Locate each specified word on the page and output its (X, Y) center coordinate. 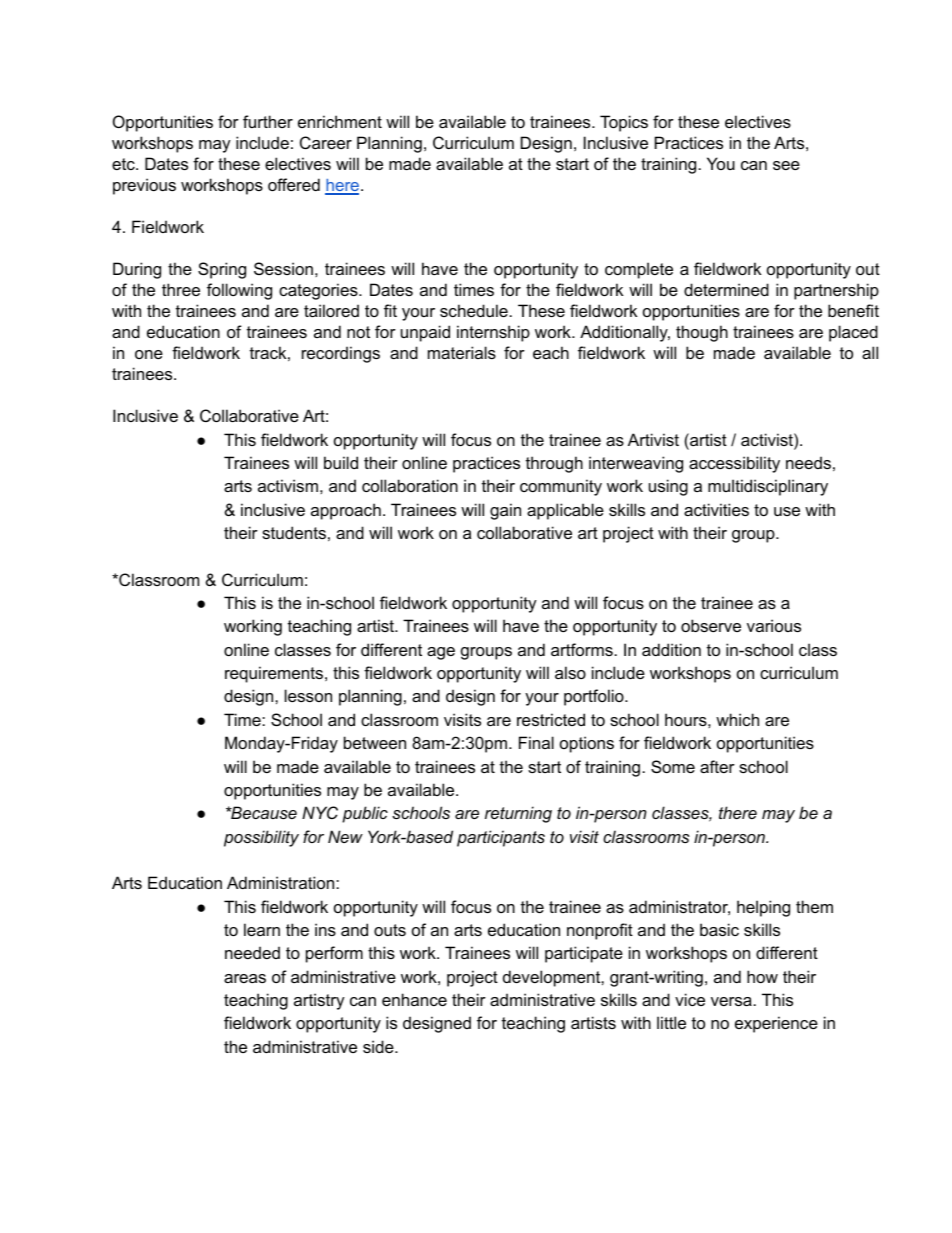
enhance (414, 999)
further (268, 121)
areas (245, 978)
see (786, 165)
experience (776, 1024)
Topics (624, 123)
